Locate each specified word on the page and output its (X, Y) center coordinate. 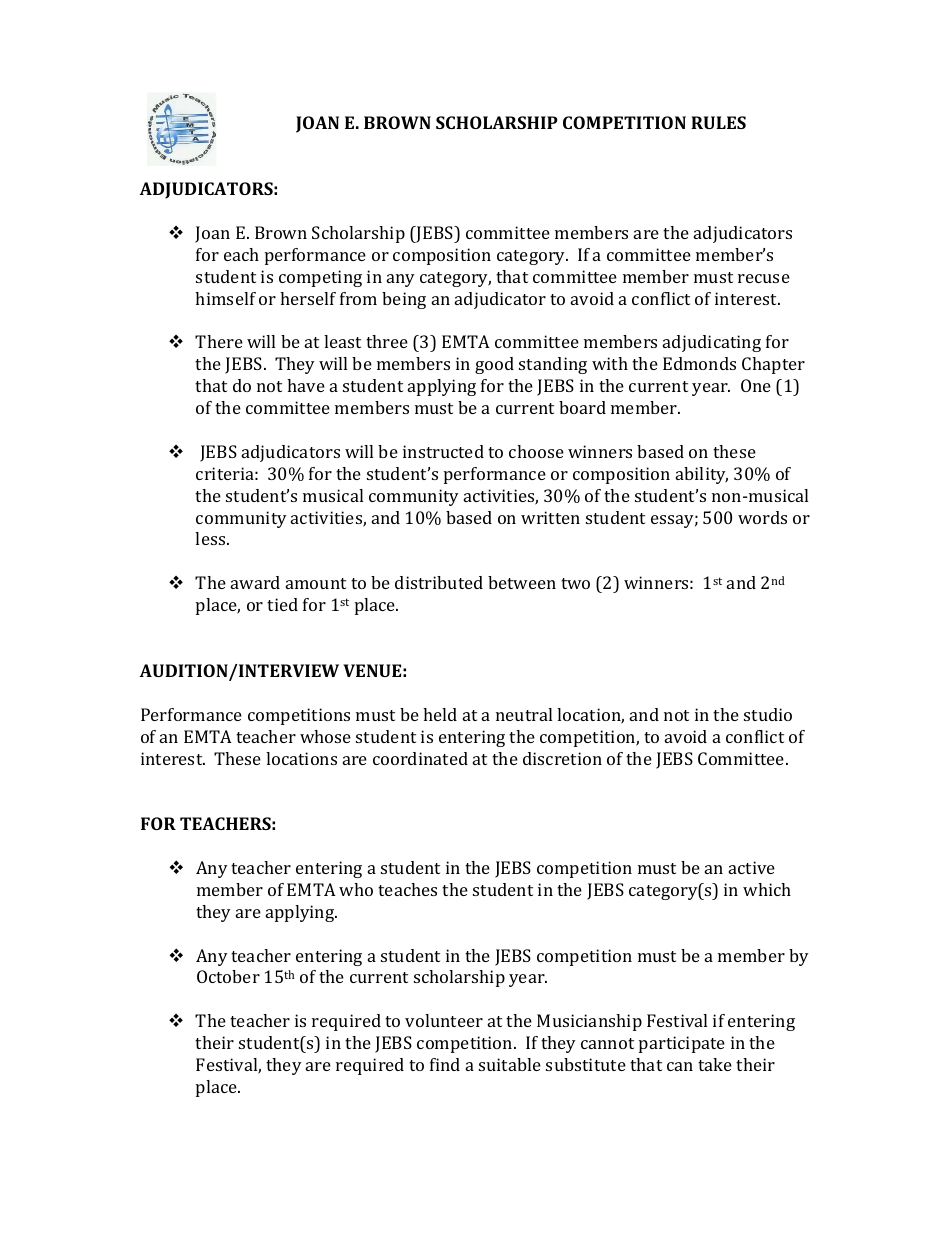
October (228, 976)
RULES (718, 122)
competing (320, 278)
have (306, 385)
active (752, 867)
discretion (562, 758)
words (762, 517)
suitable (510, 1064)
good (494, 365)
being (404, 300)
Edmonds (699, 363)
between (522, 582)
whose (325, 736)
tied (282, 604)
